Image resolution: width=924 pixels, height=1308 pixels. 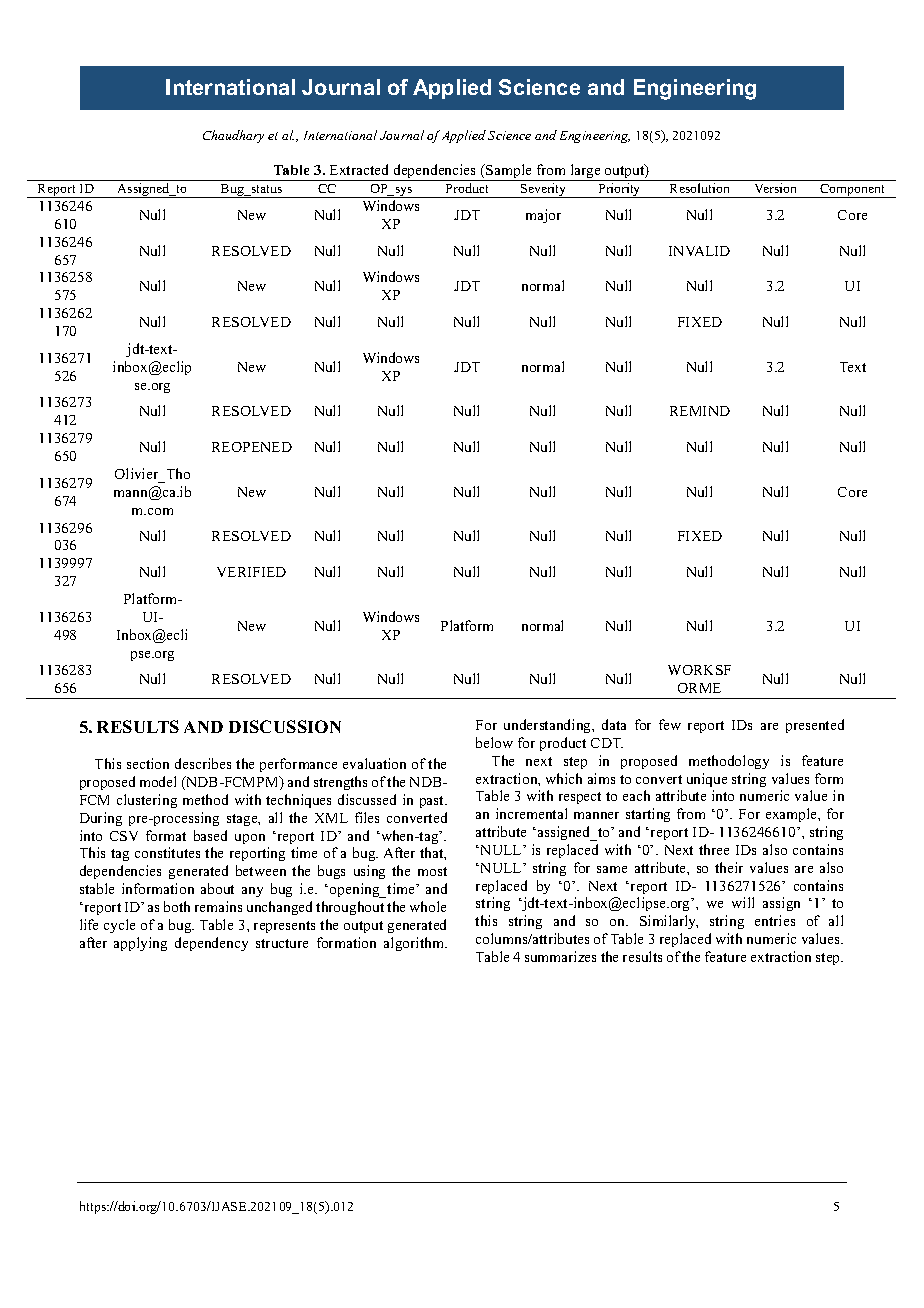 What do you see at coordinates (853, 191) in the page?
I see `Component` at bounding box center [853, 191].
